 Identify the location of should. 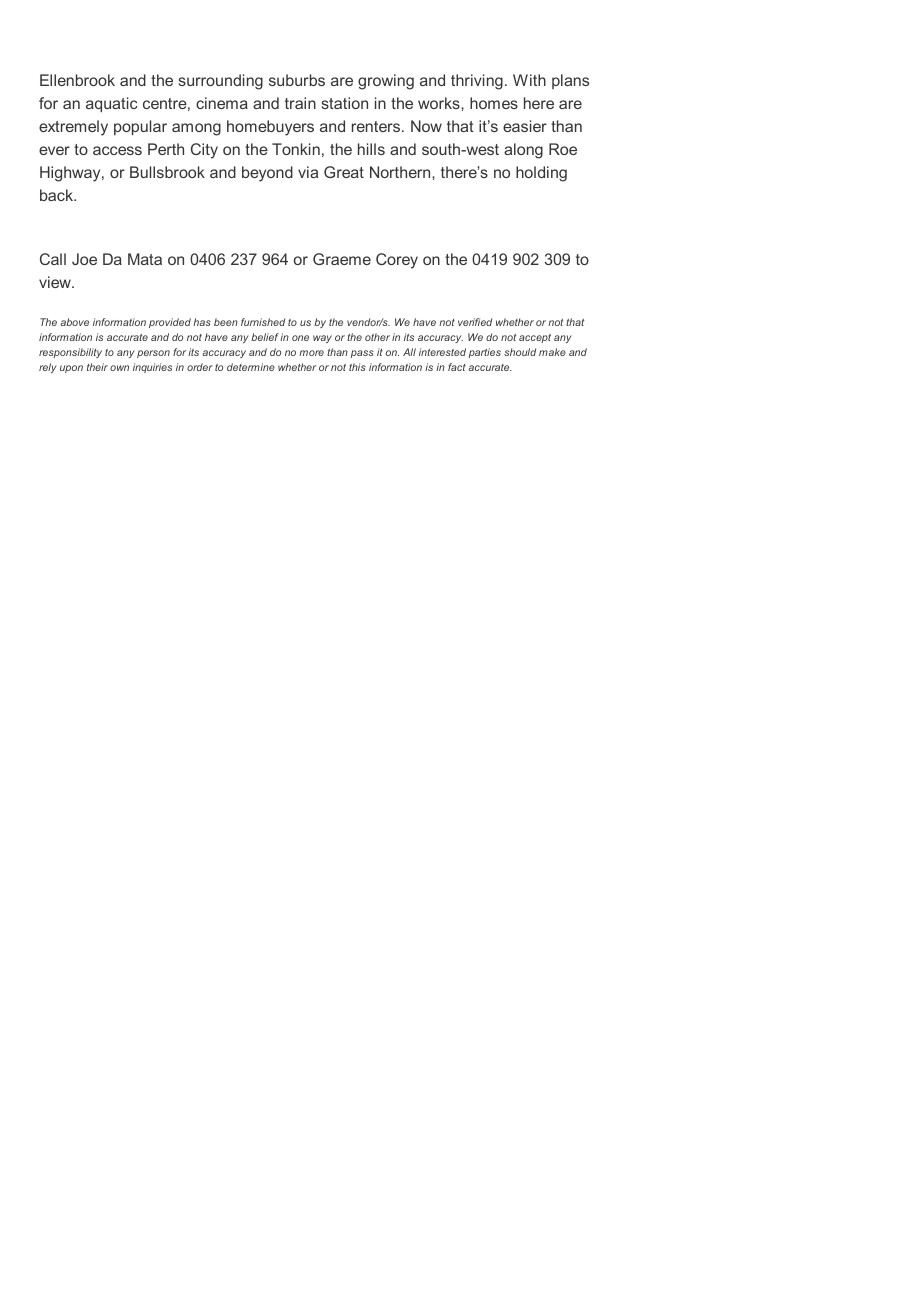
(520, 352).
